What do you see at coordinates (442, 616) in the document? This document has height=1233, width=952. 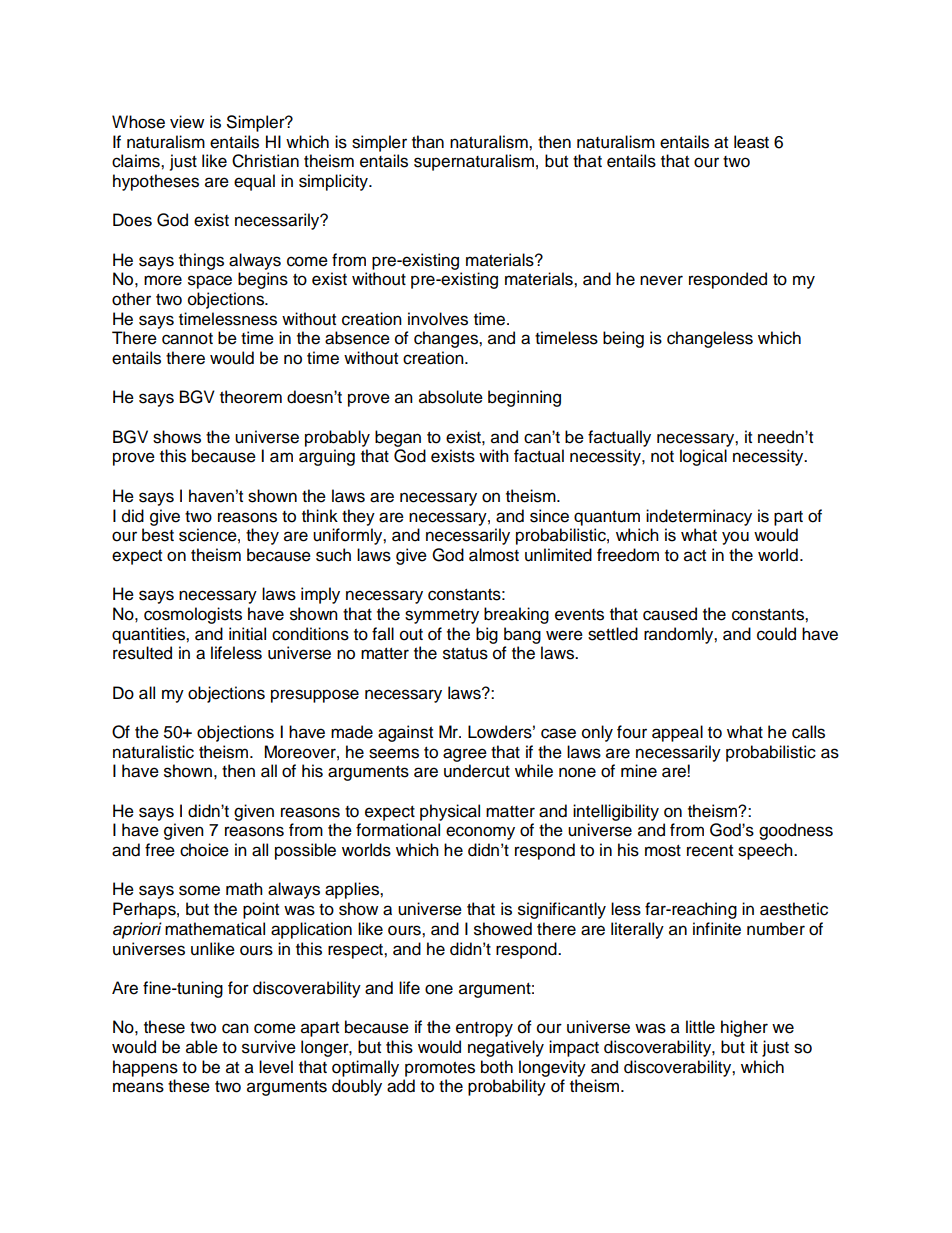 I see `symmetry` at bounding box center [442, 616].
